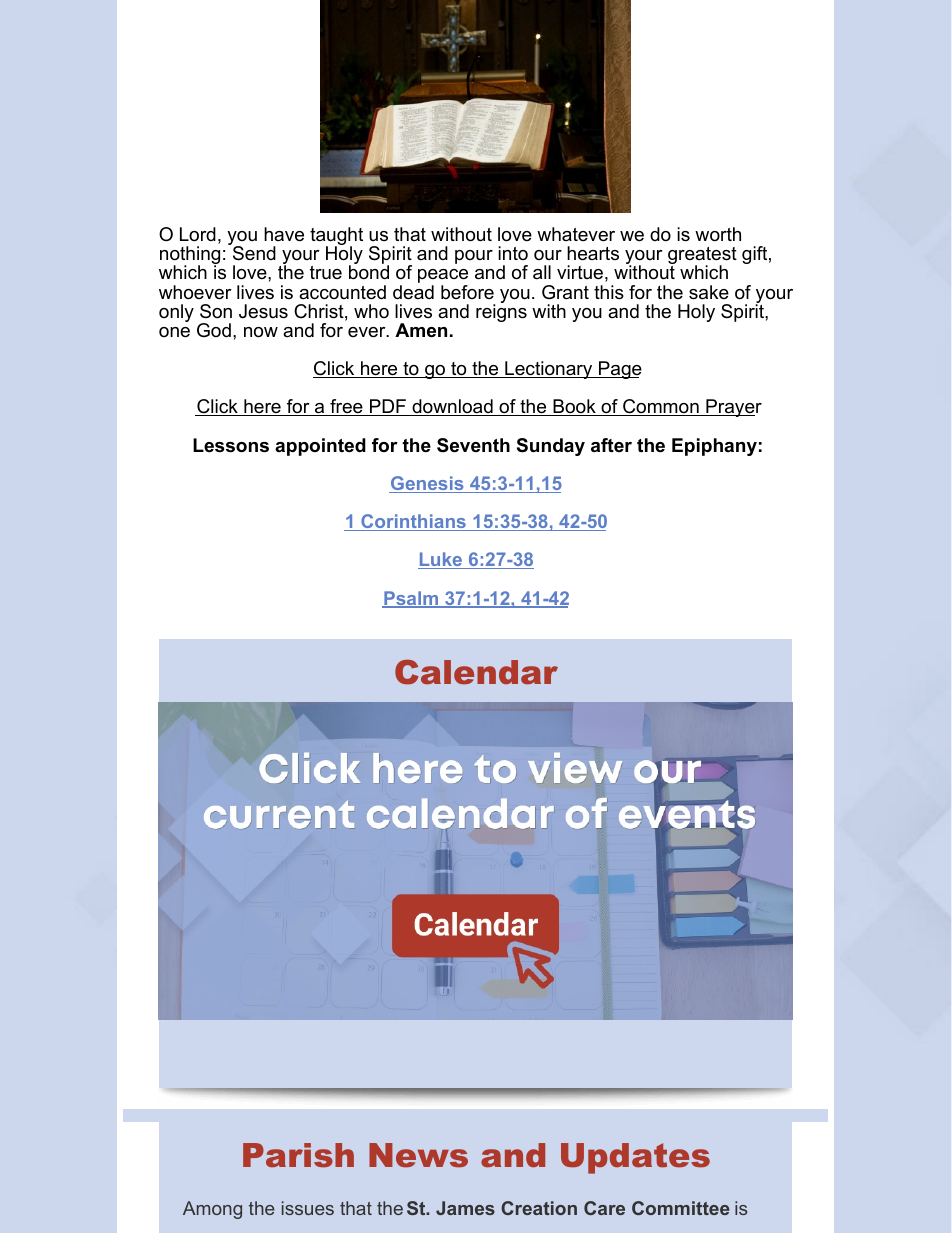 This document has height=1233, width=952. What do you see at coordinates (465, 1208) in the document?
I see `James` at bounding box center [465, 1208].
